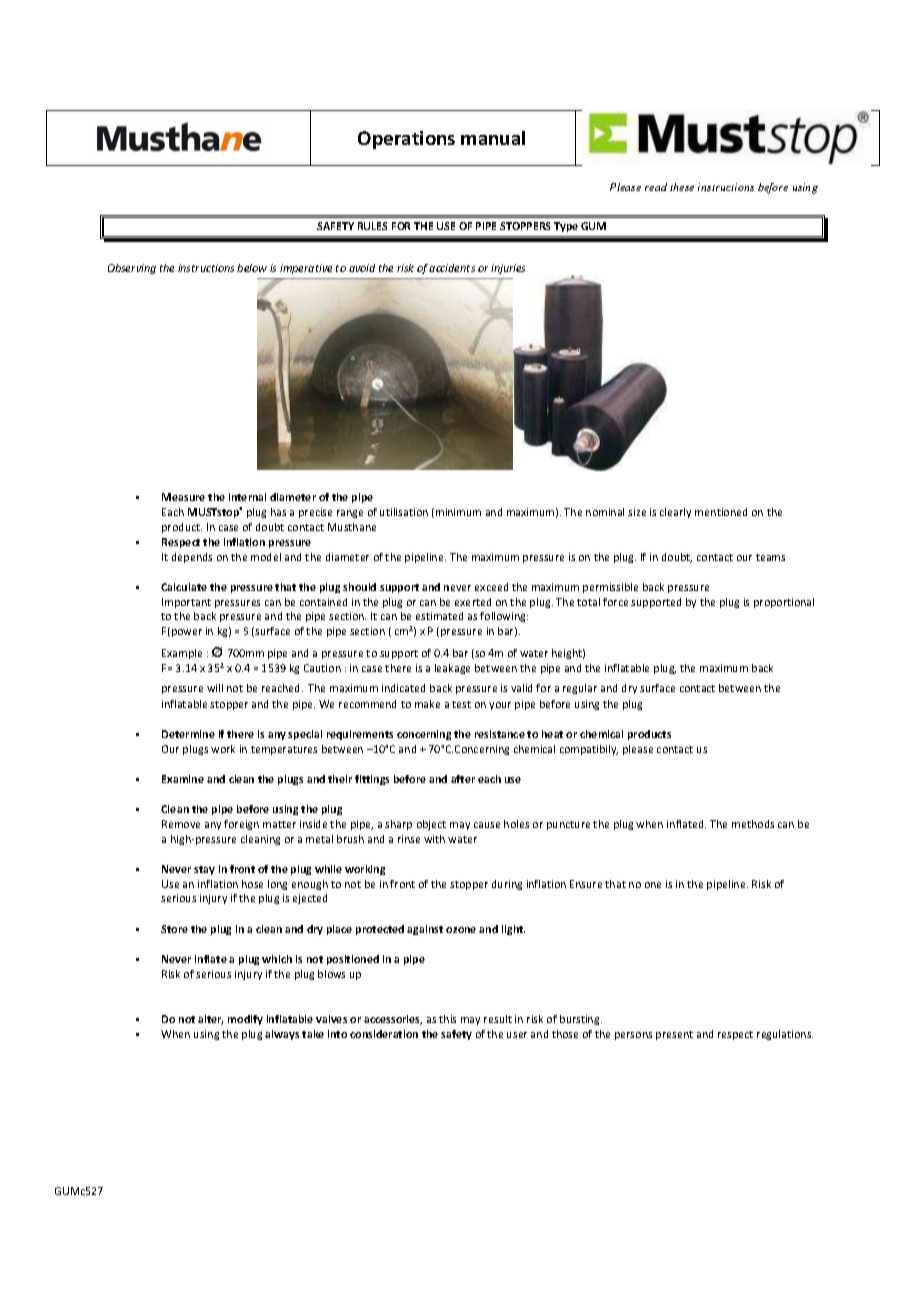  What do you see at coordinates (447, 1019) in the image?
I see `this` at bounding box center [447, 1019].
